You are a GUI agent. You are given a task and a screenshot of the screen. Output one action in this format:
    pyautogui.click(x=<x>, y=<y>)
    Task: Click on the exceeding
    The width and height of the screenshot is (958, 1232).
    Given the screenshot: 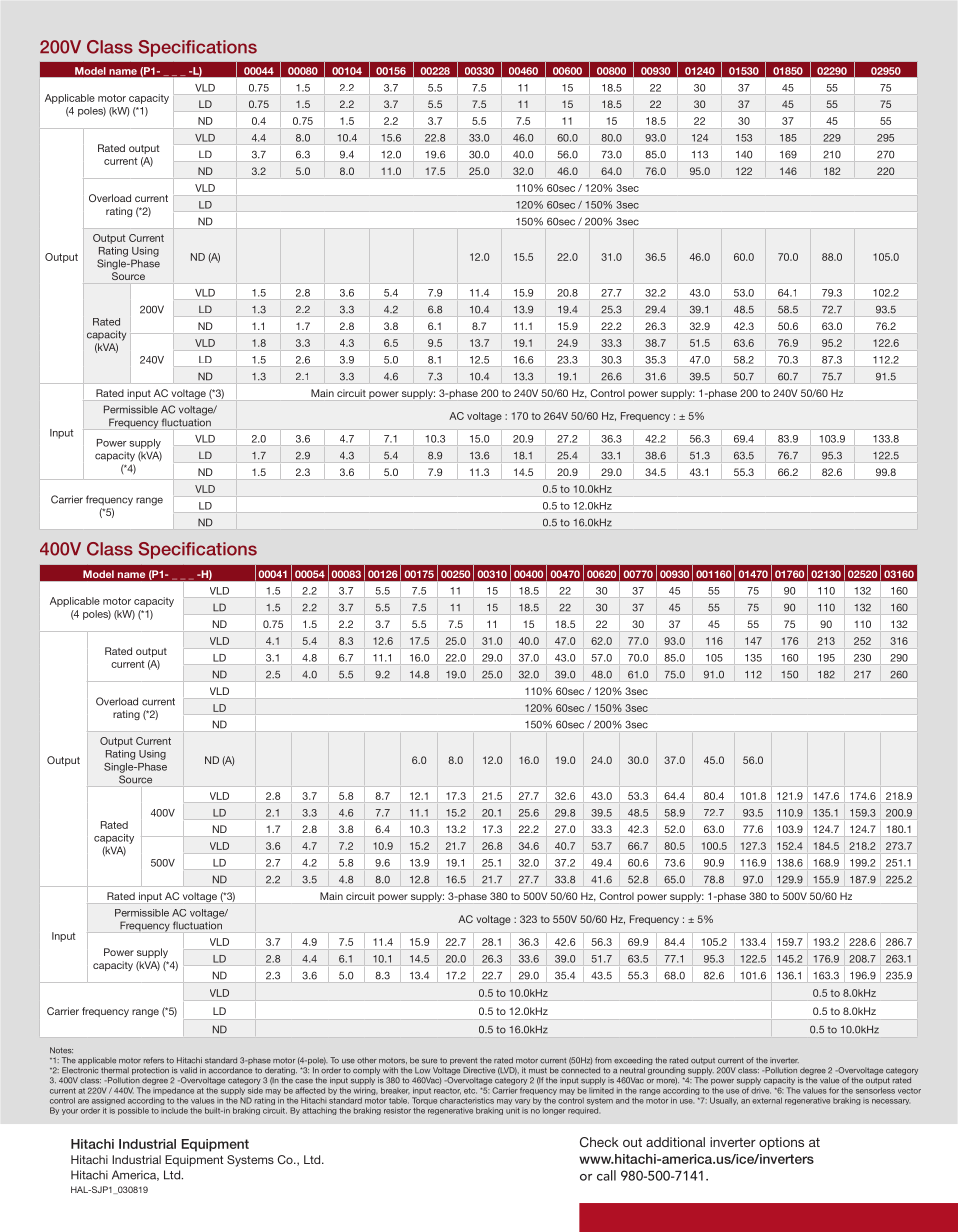 What is the action you would take?
    pyautogui.click(x=633, y=1061)
